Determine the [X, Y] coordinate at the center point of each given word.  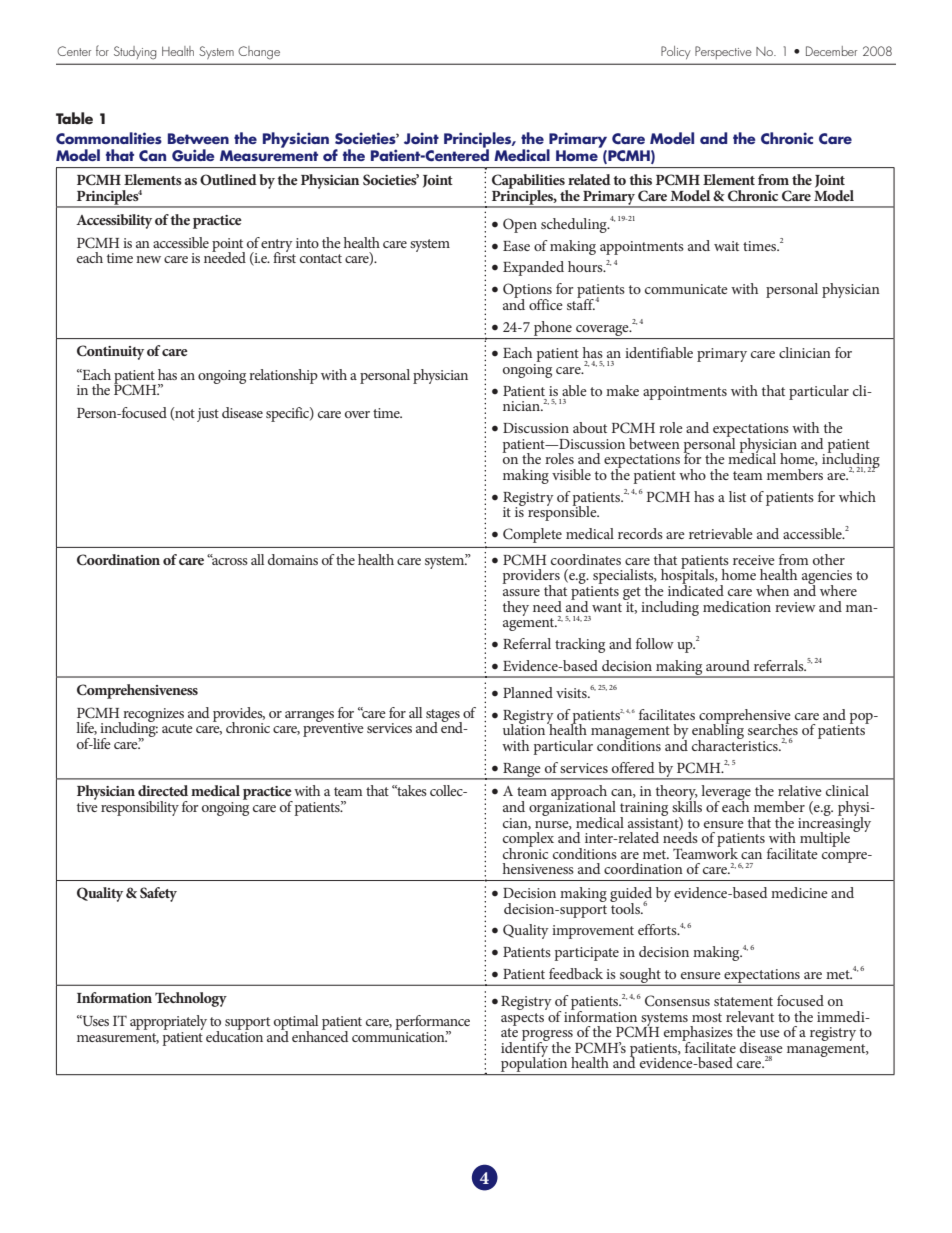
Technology [191, 999]
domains [293, 559]
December [831, 51]
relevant [750, 1016]
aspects [522, 1019]
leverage [726, 794]
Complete [532, 535]
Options [527, 291]
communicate [686, 289]
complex [528, 840]
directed [163, 790]
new [148, 259]
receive [754, 560]
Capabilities [529, 182]
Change [259, 53]
